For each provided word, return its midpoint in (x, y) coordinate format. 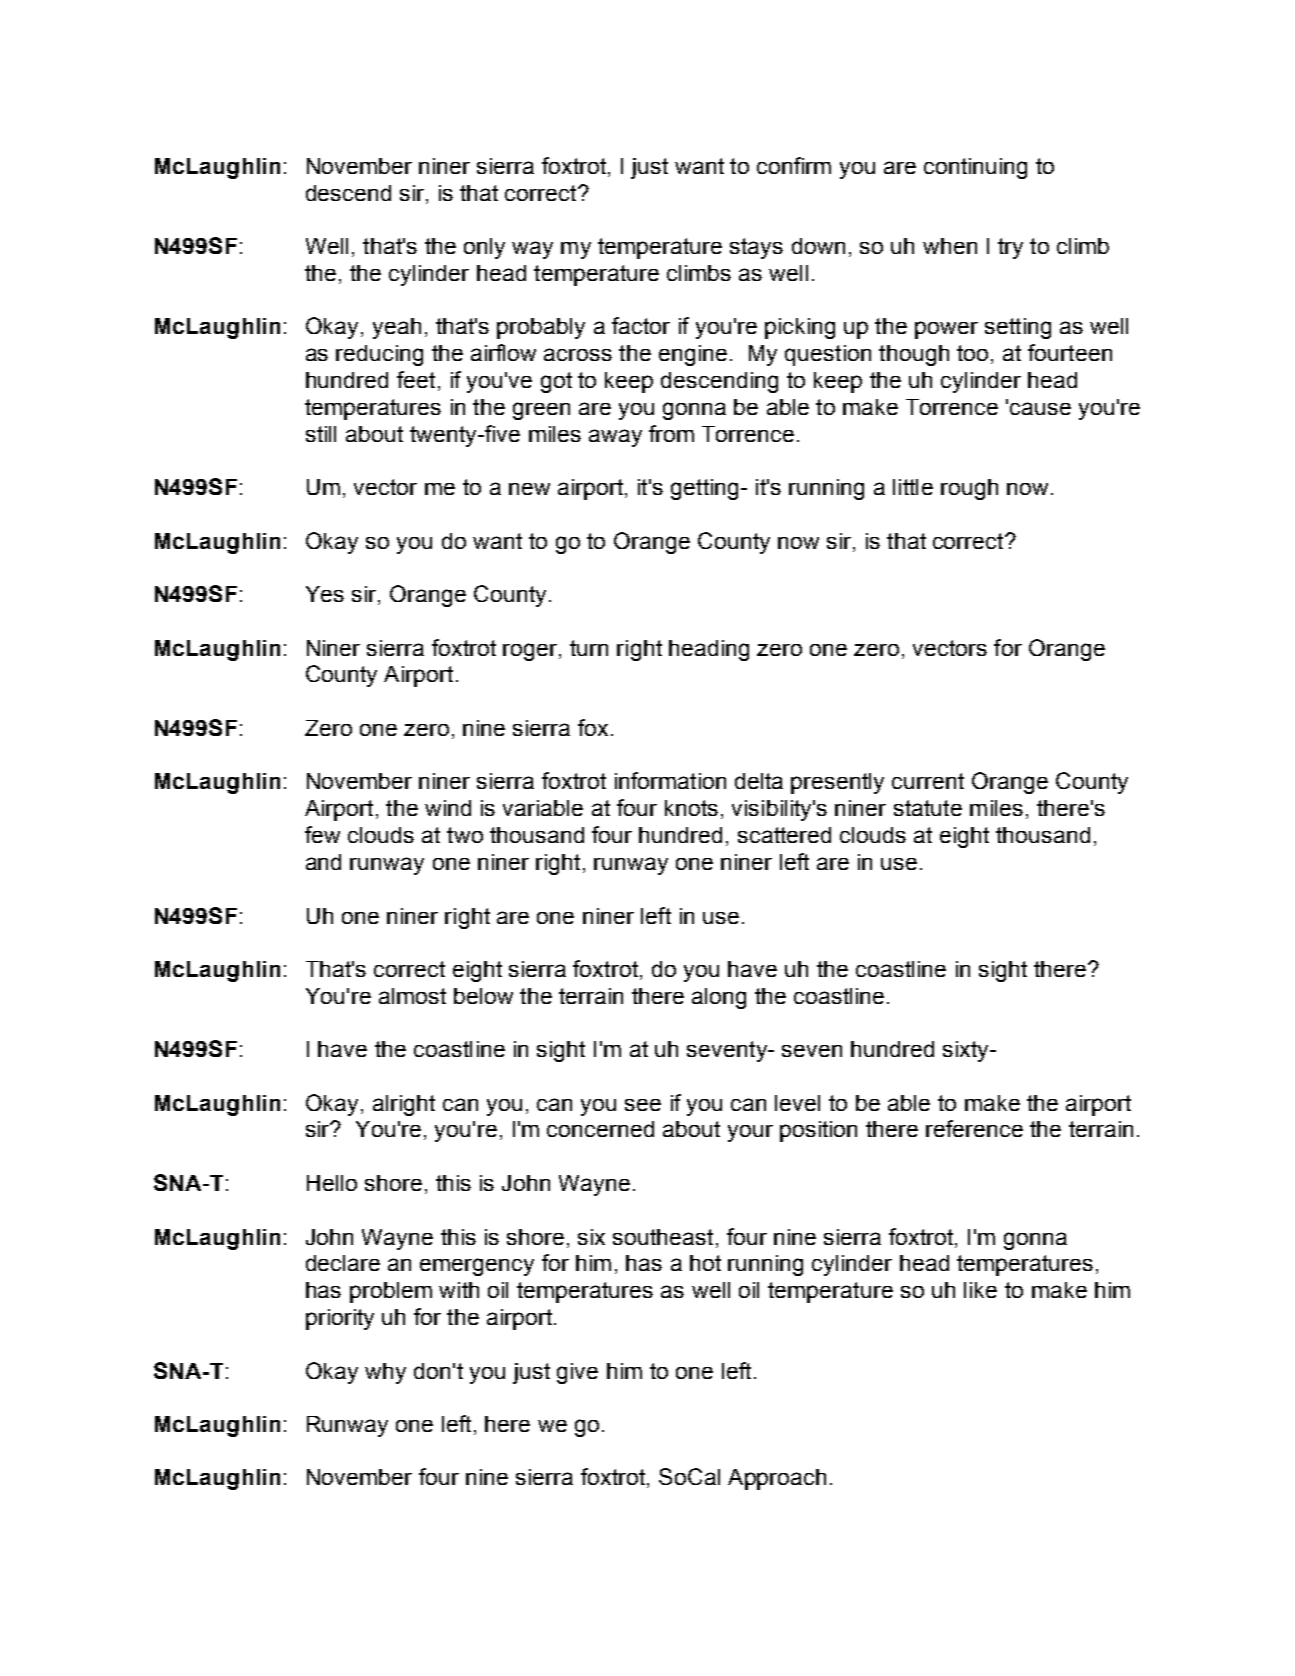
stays (756, 248)
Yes (325, 594)
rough (969, 489)
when (950, 246)
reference (974, 1128)
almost (412, 996)
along (719, 998)
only (484, 248)
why (385, 1373)
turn (589, 648)
